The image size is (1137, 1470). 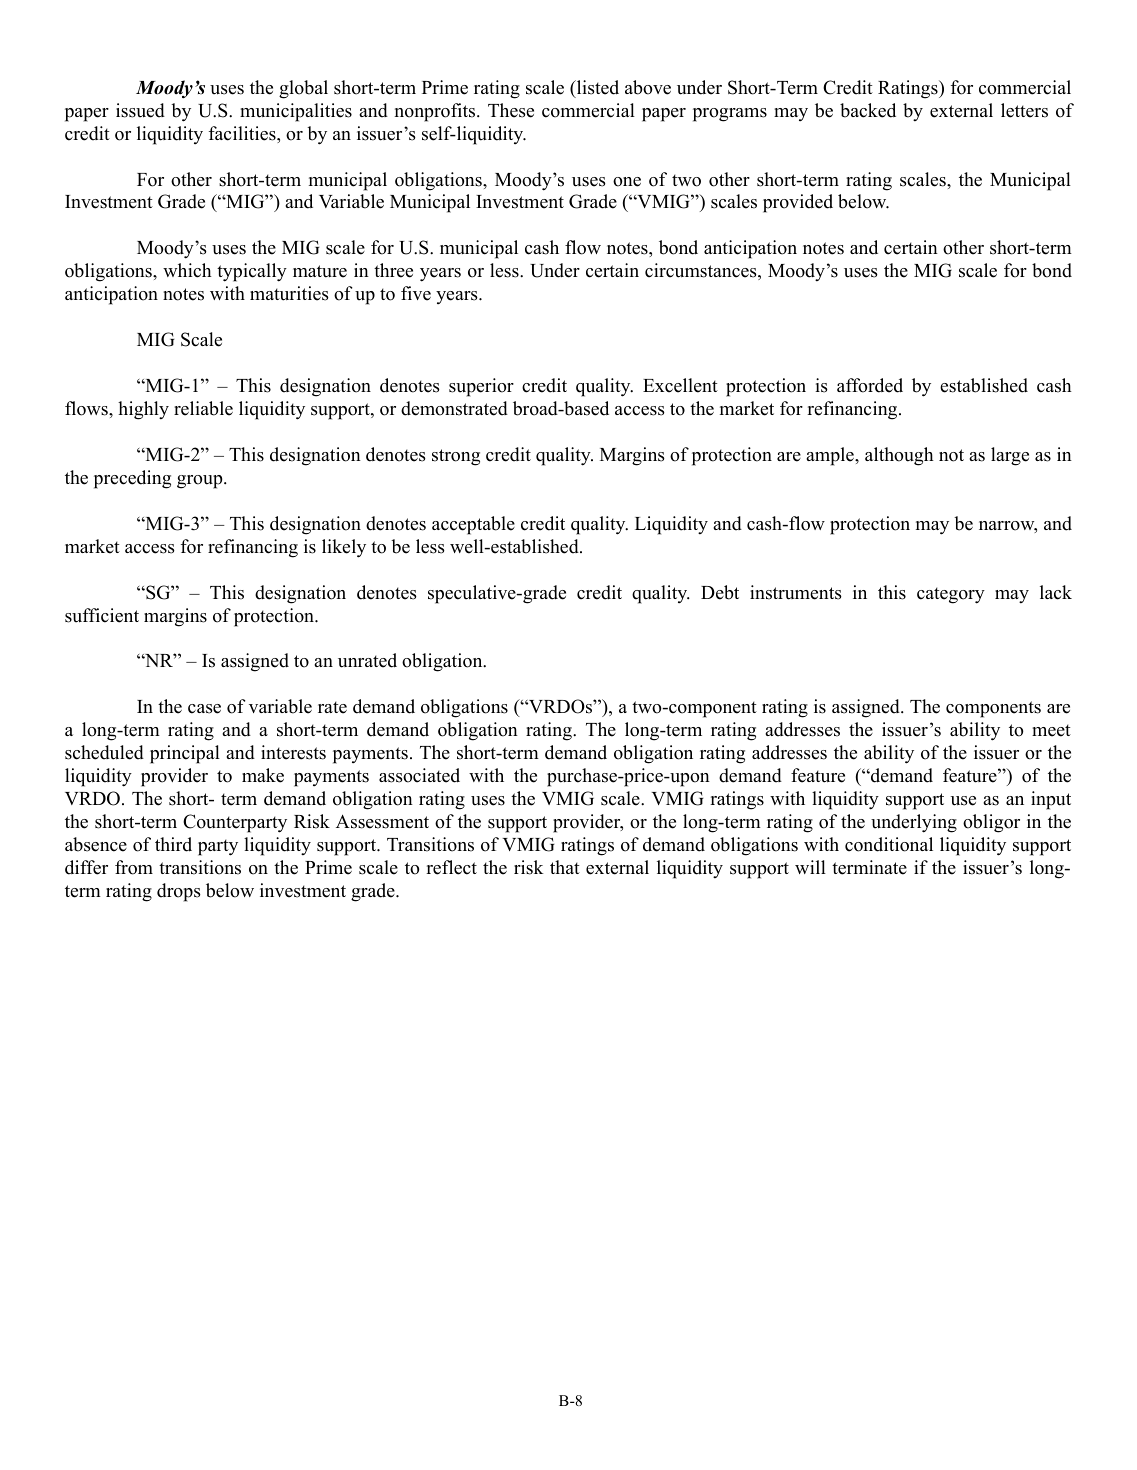 I want to click on group, so click(x=201, y=482).
